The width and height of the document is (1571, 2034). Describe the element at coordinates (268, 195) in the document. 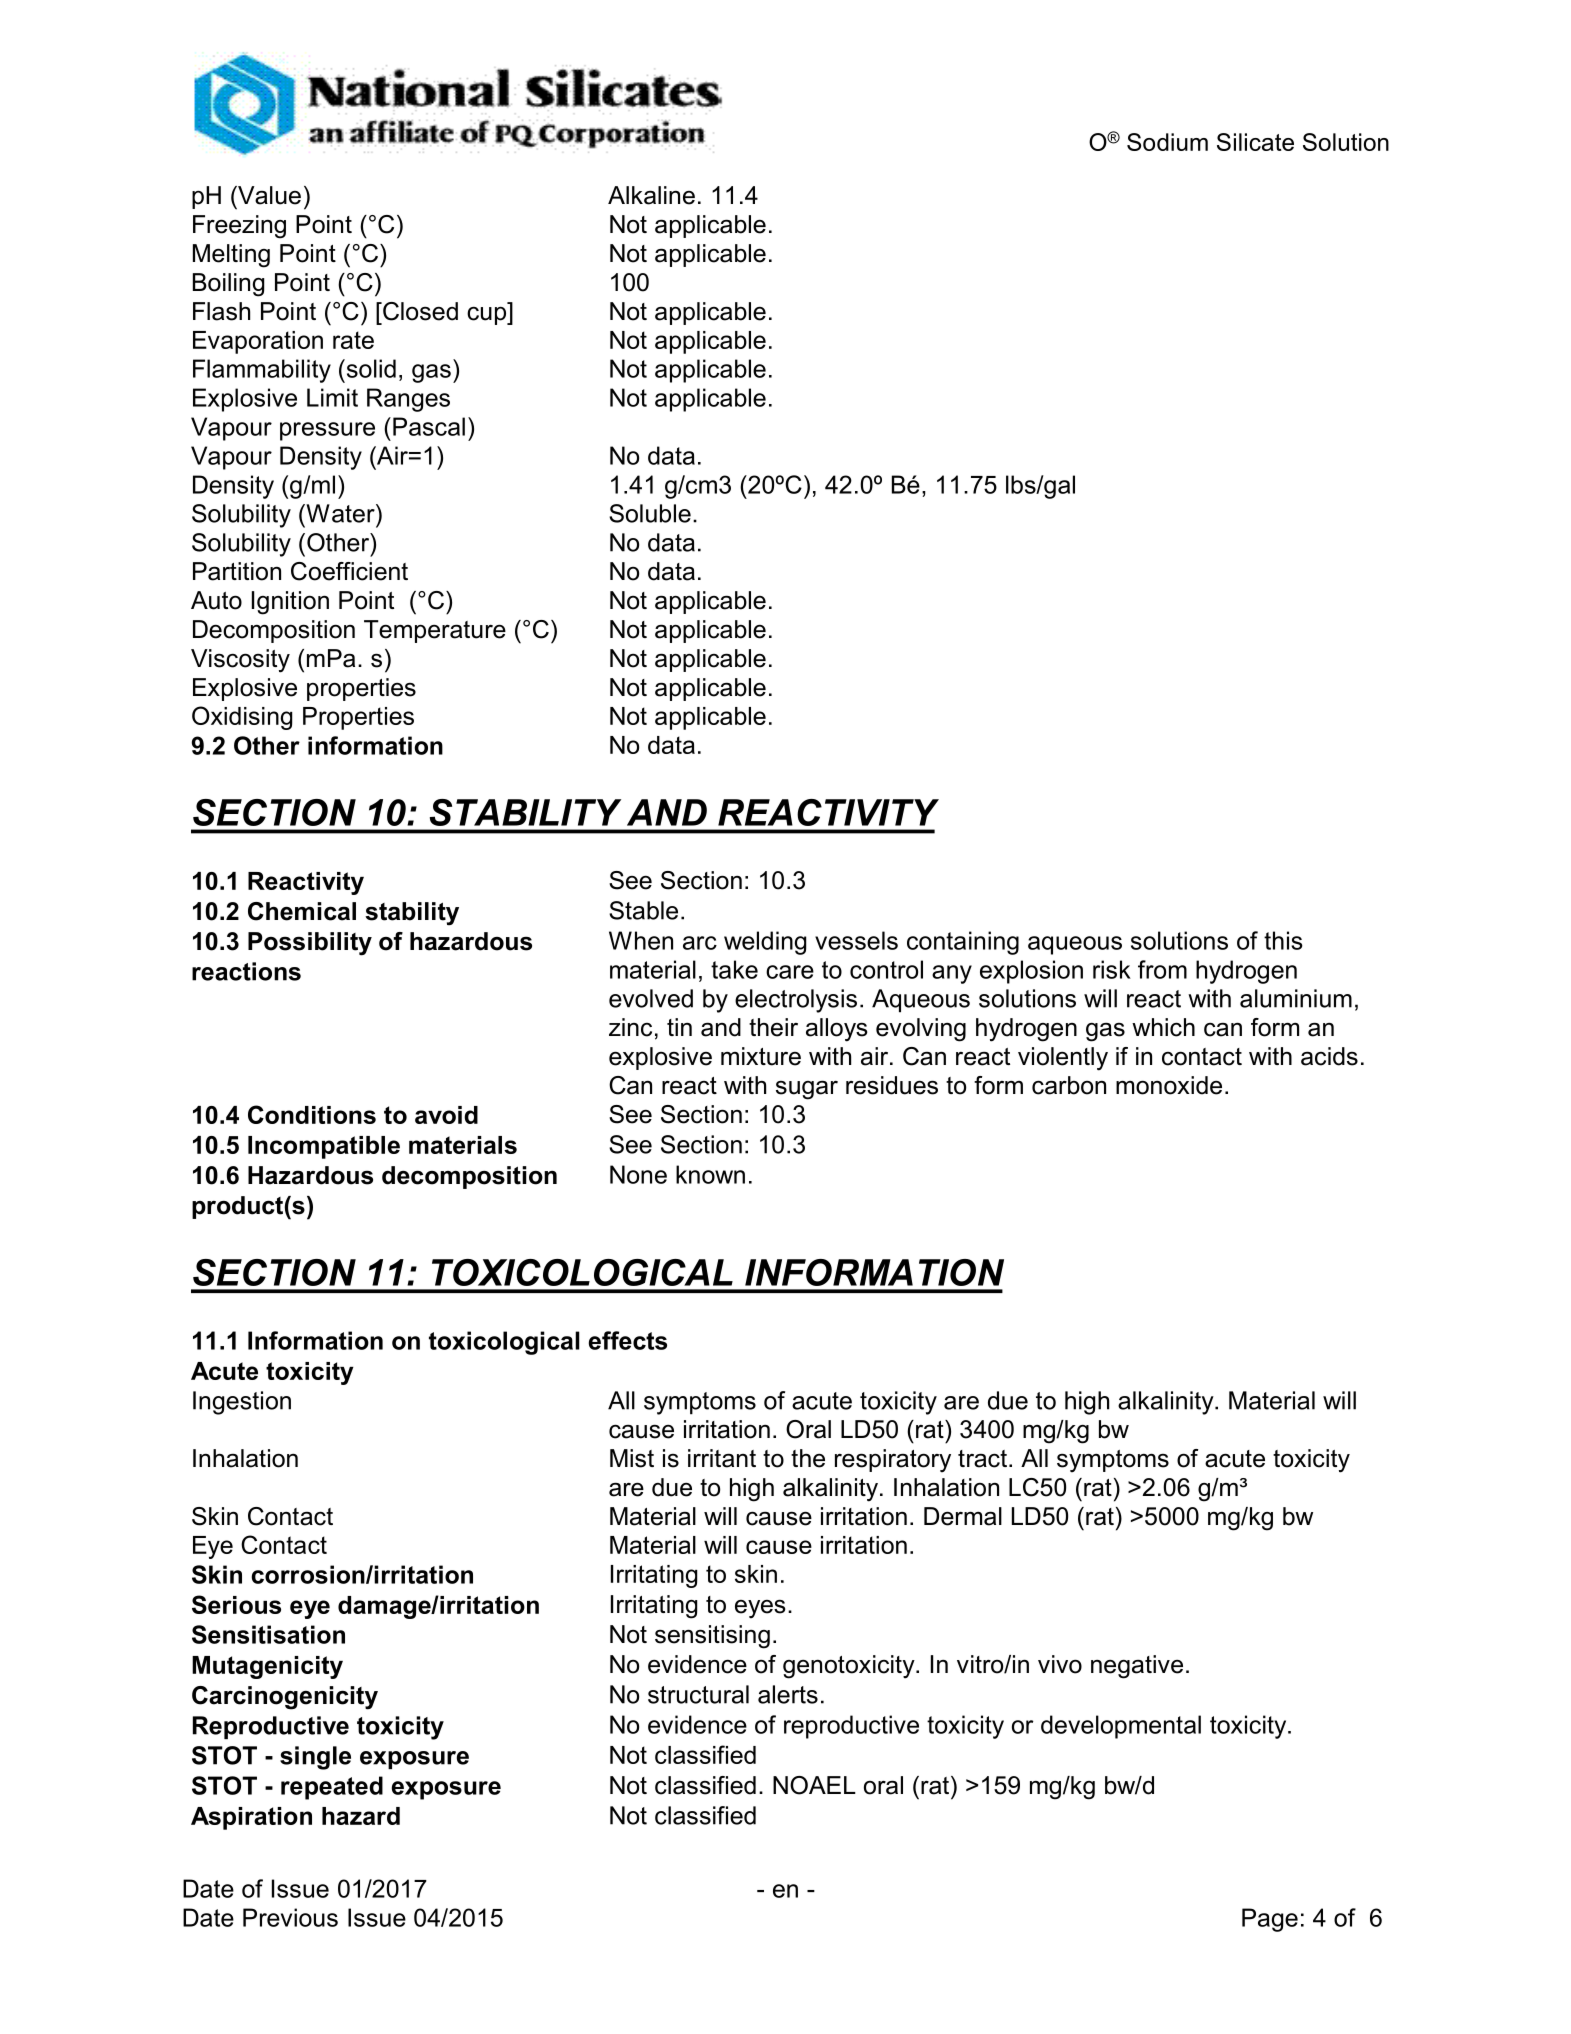

I see `Value` at that location.
